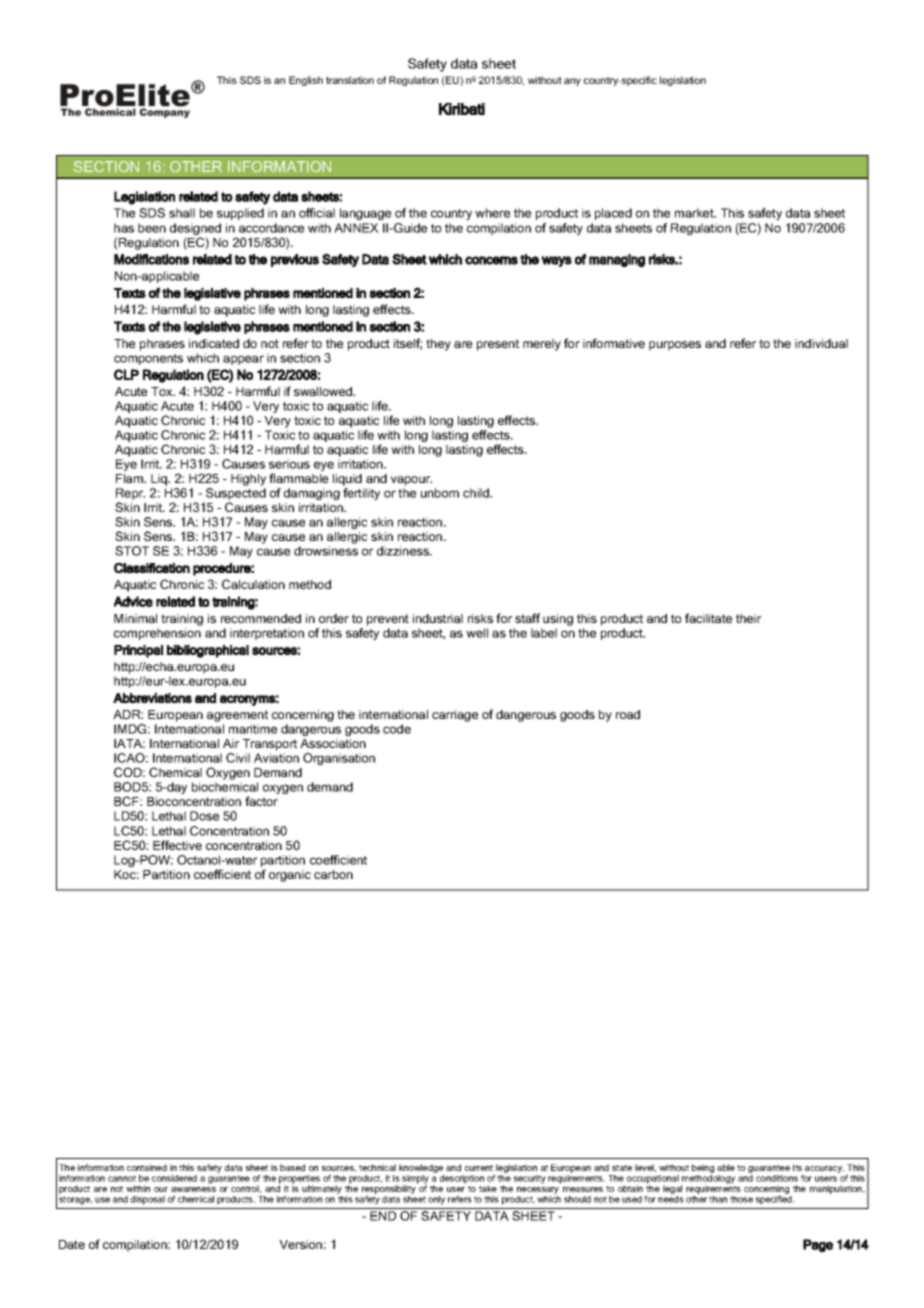  I want to click on Principal, so click(139, 651).
